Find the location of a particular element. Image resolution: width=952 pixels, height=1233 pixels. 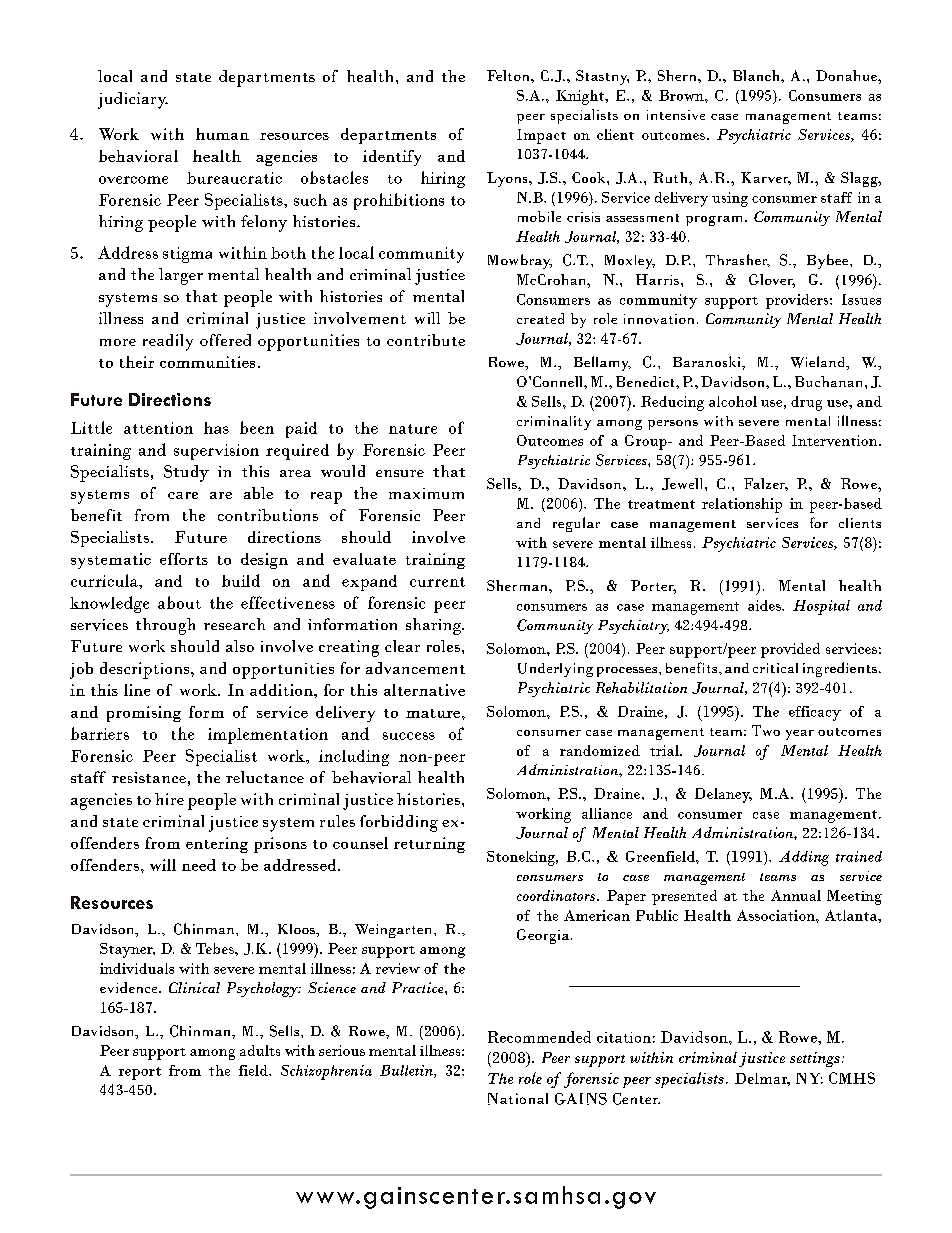

judiciary is located at coordinates (133, 100).
